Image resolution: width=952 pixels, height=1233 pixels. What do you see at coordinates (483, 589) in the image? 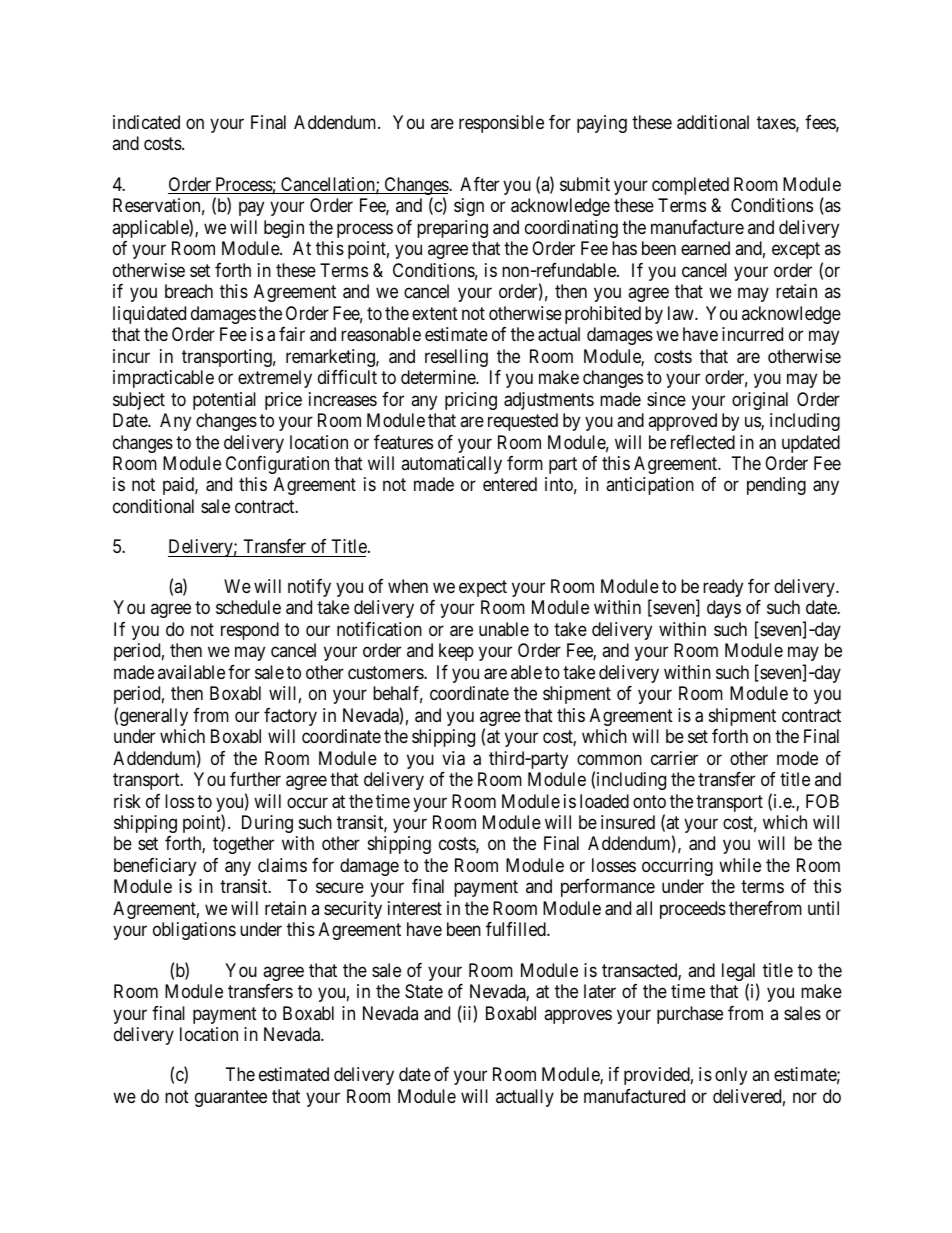
I see `expect` at bounding box center [483, 589].
